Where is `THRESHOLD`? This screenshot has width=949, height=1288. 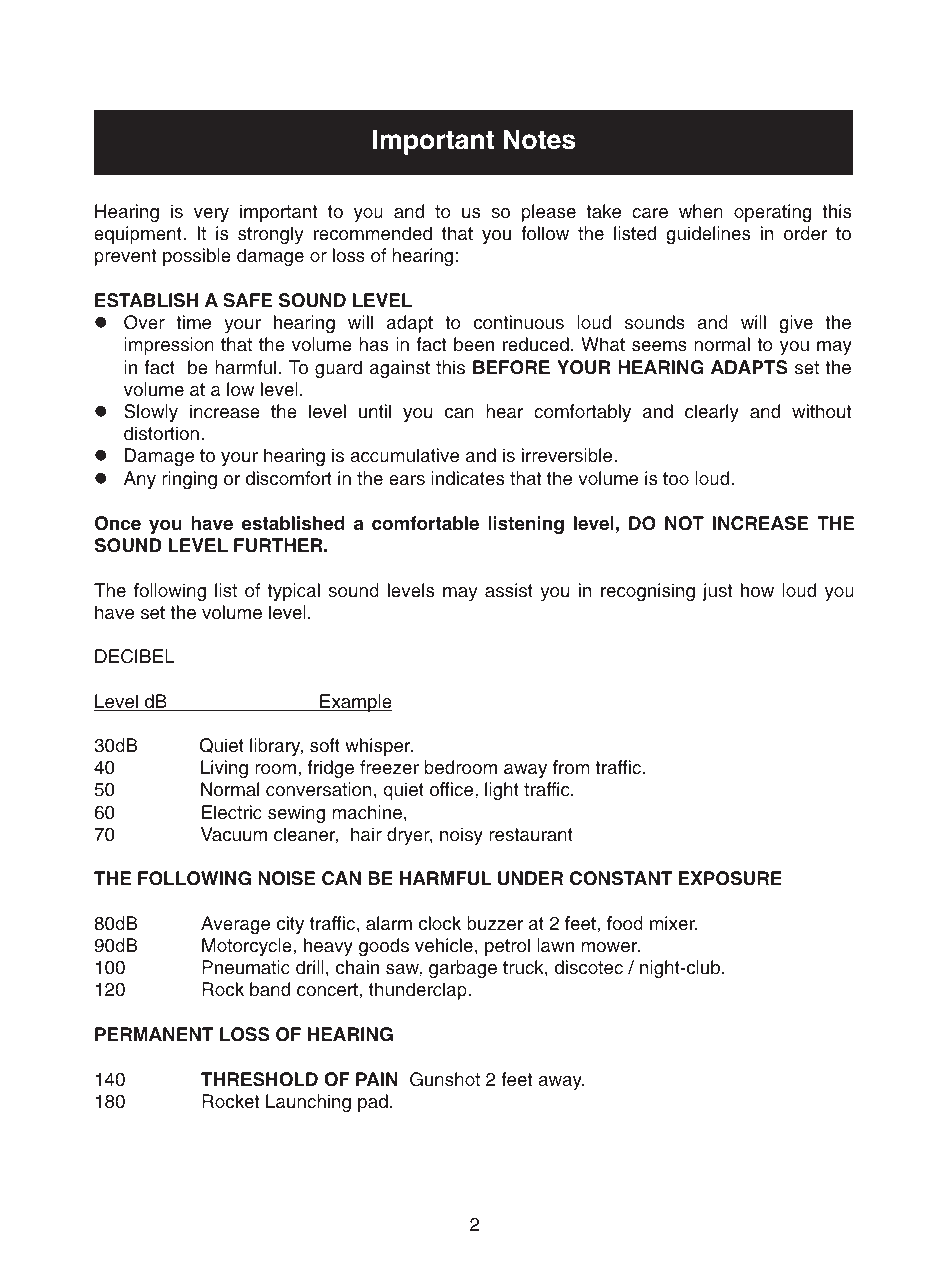 THRESHOLD is located at coordinates (259, 1079).
